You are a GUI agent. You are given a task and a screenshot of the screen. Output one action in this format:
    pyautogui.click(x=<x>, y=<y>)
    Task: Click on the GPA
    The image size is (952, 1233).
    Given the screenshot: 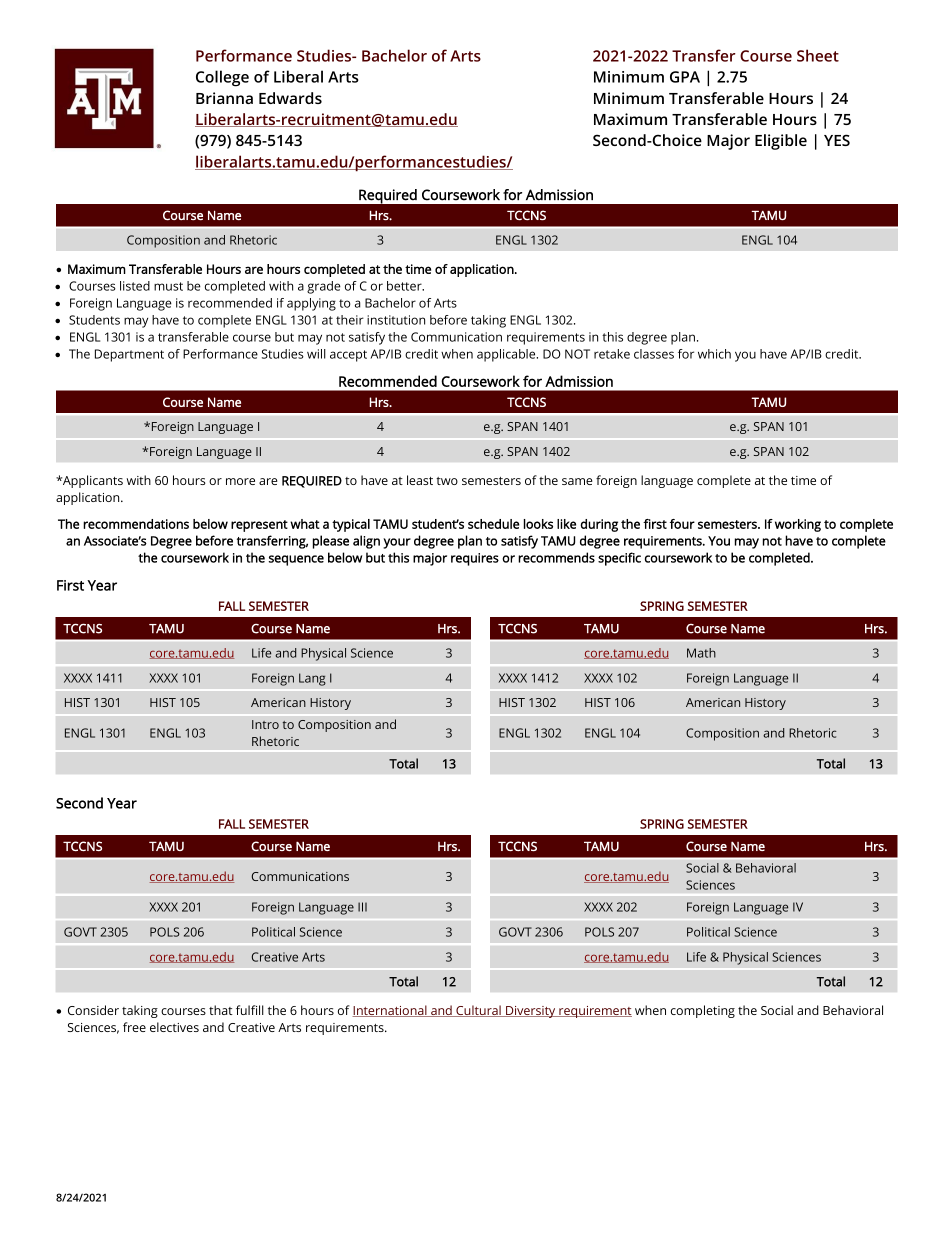 What is the action you would take?
    pyautogui.click(x=685, y=77)
